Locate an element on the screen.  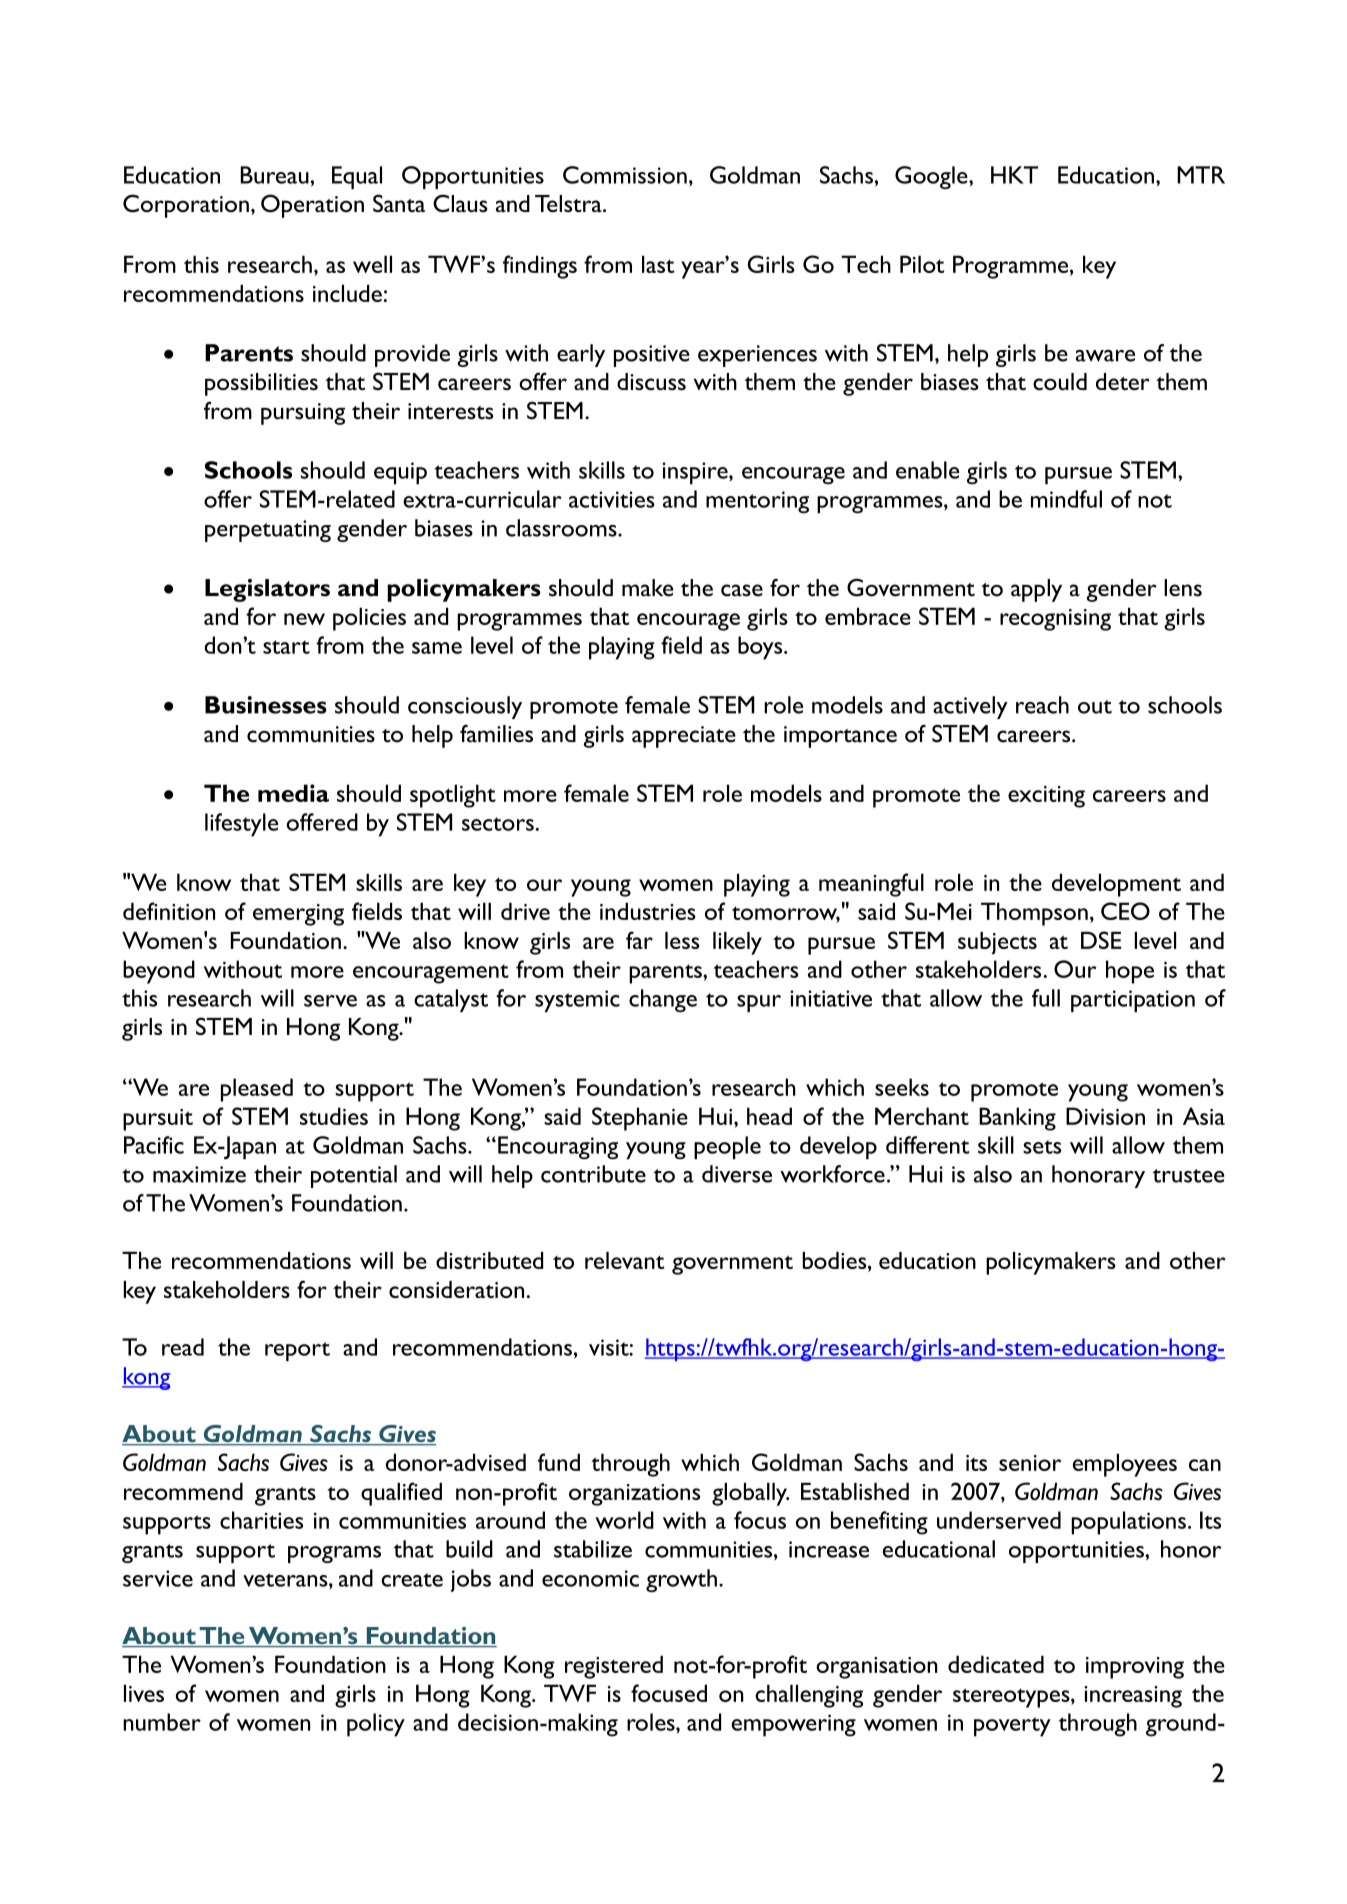
diverse is located at coordinates (737, 1174).
